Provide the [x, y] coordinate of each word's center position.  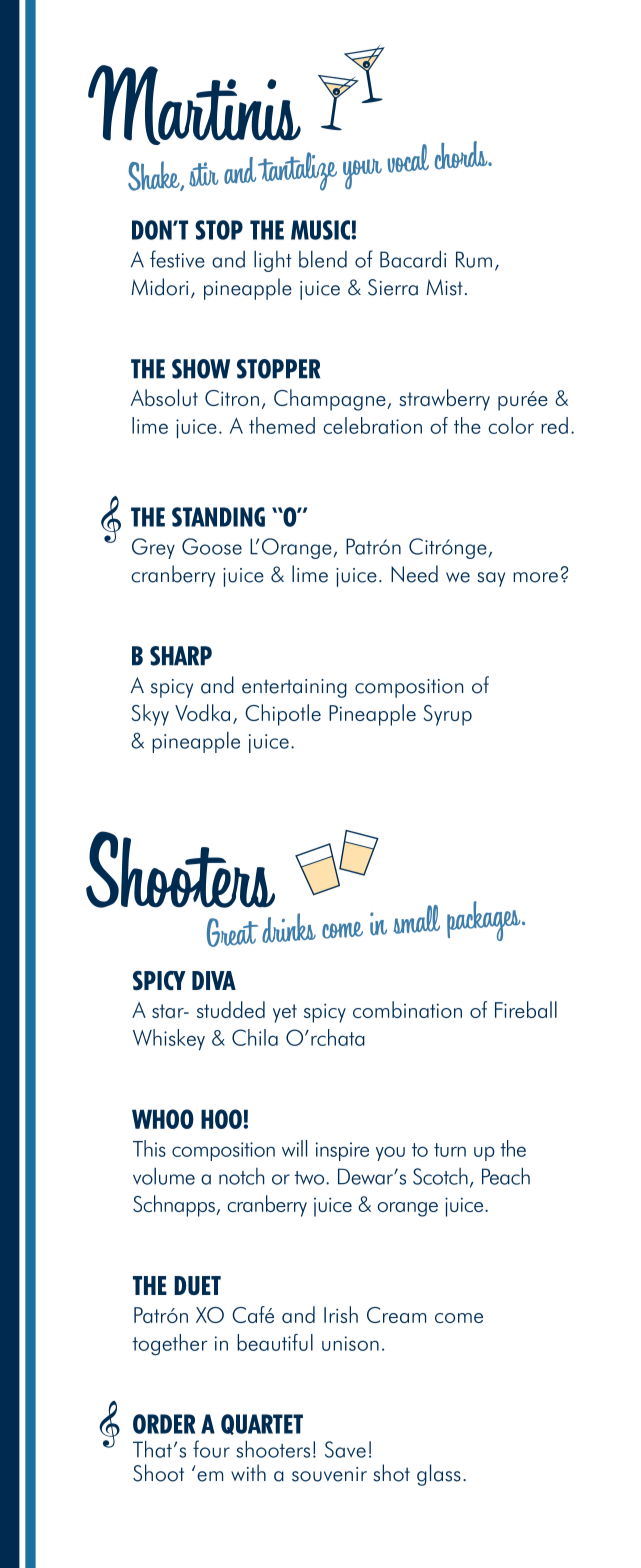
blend [323, 259]
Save [345, 1449]
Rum [474, 259]
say [491, 579]
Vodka [202, 712]
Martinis [194, 105]
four [211, 1449]
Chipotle [283, 715]
